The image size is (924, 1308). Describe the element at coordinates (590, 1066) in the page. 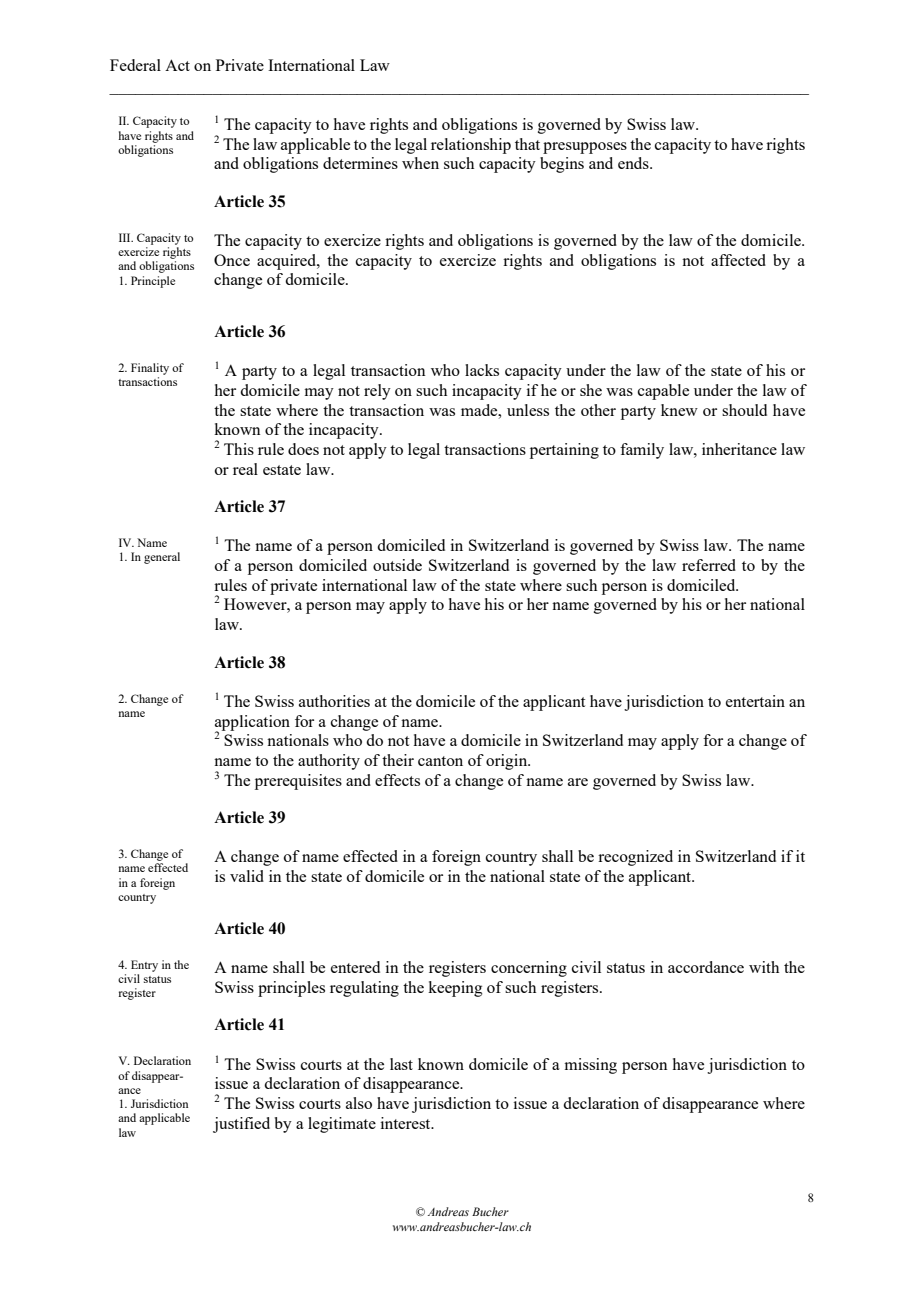

I see `missing` at that location.
